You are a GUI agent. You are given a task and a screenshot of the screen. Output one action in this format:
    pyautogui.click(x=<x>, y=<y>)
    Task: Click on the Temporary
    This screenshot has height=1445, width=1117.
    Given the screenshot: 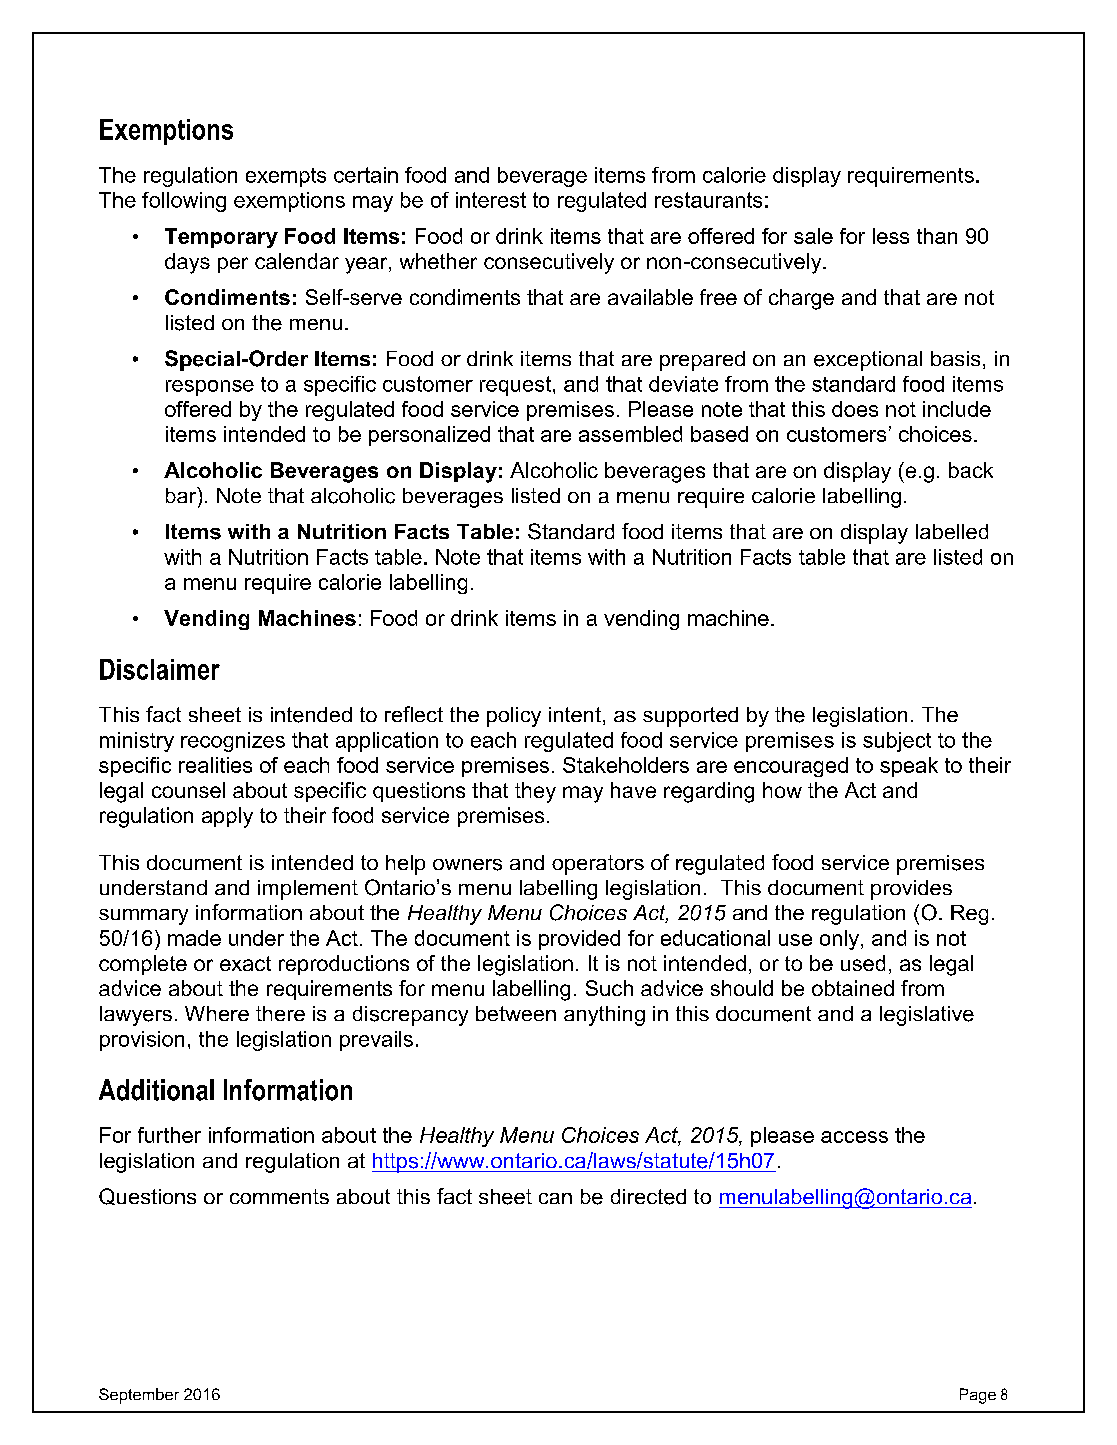 What is the action you would take?
    pyautogui.click(x=221, y=238)
